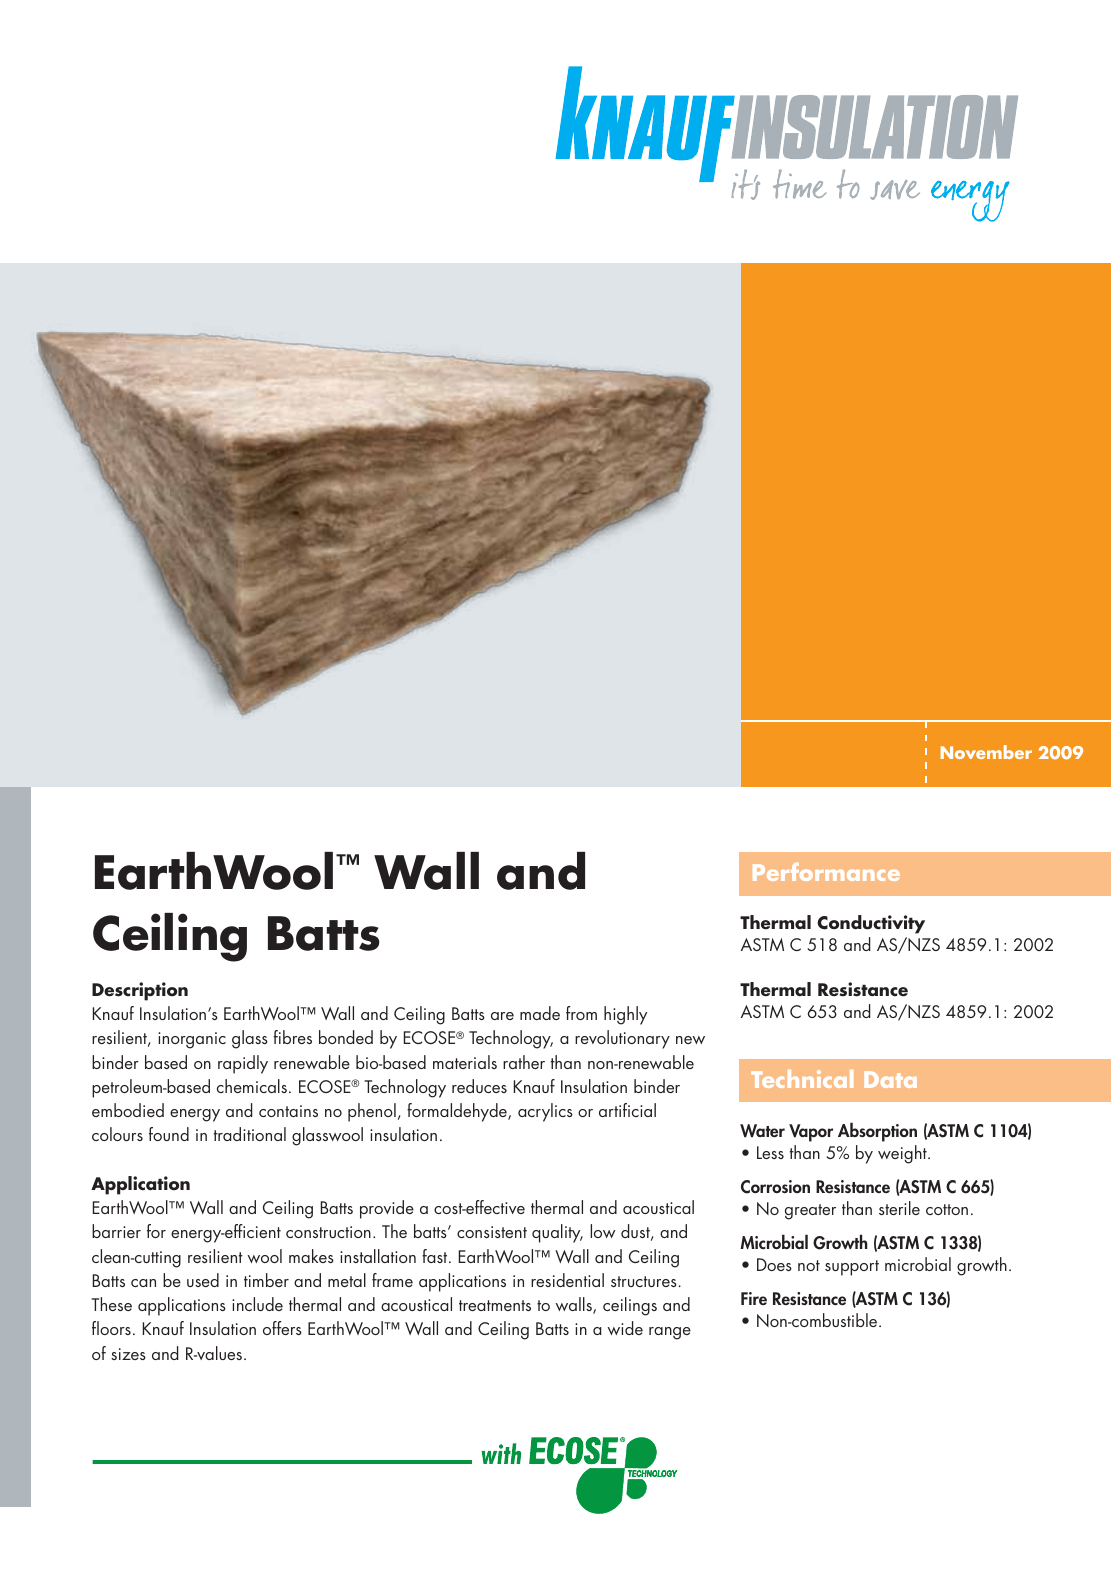 Image resolution: width=1111 pixels, height=1572 pixels. What do you see at coordinates (243, 1064) in the screenshot?
I see `rapidly` at bounding box center [243, 1064].
